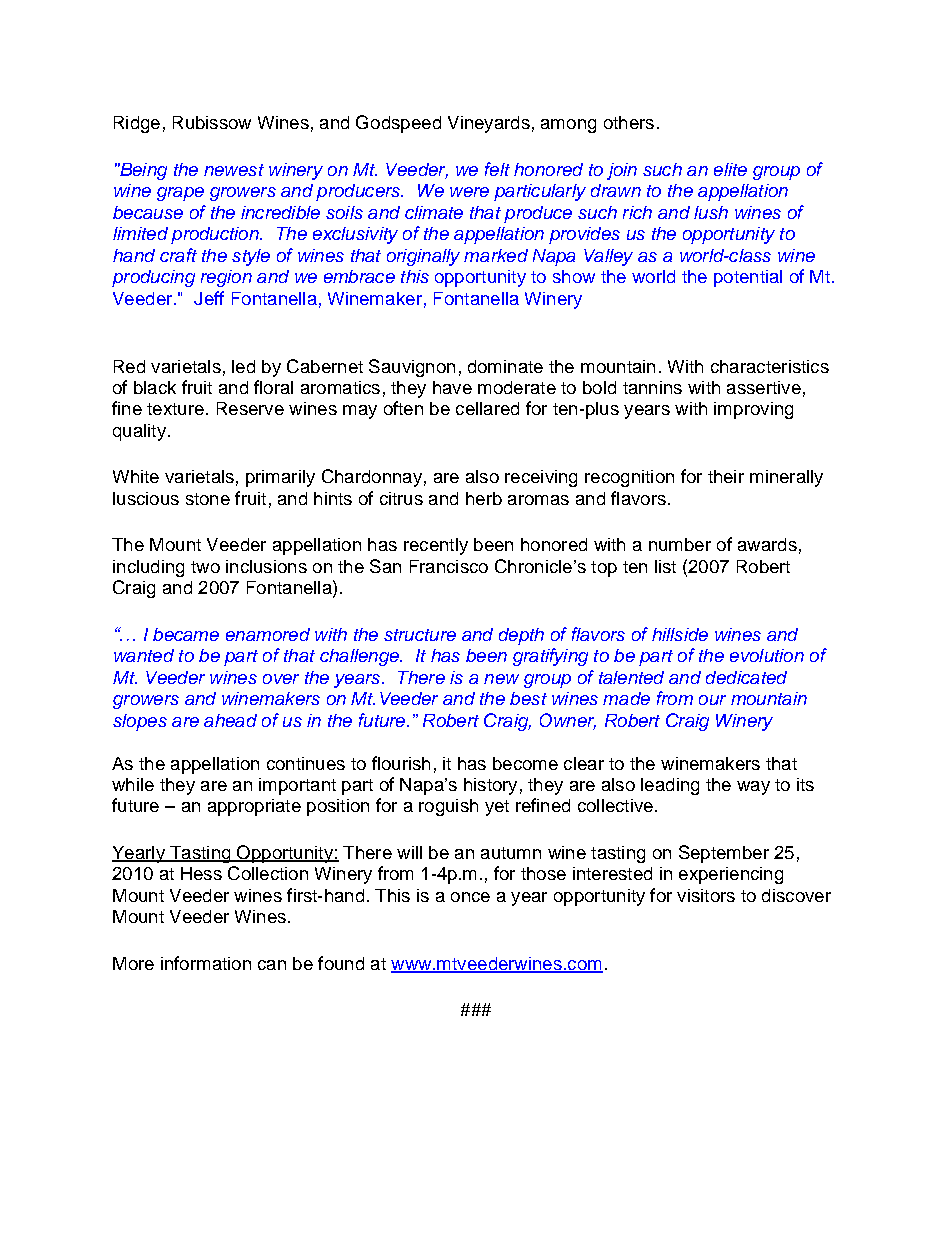 The image size is (952, 1233). I want to click on their, so click(726, 476).
